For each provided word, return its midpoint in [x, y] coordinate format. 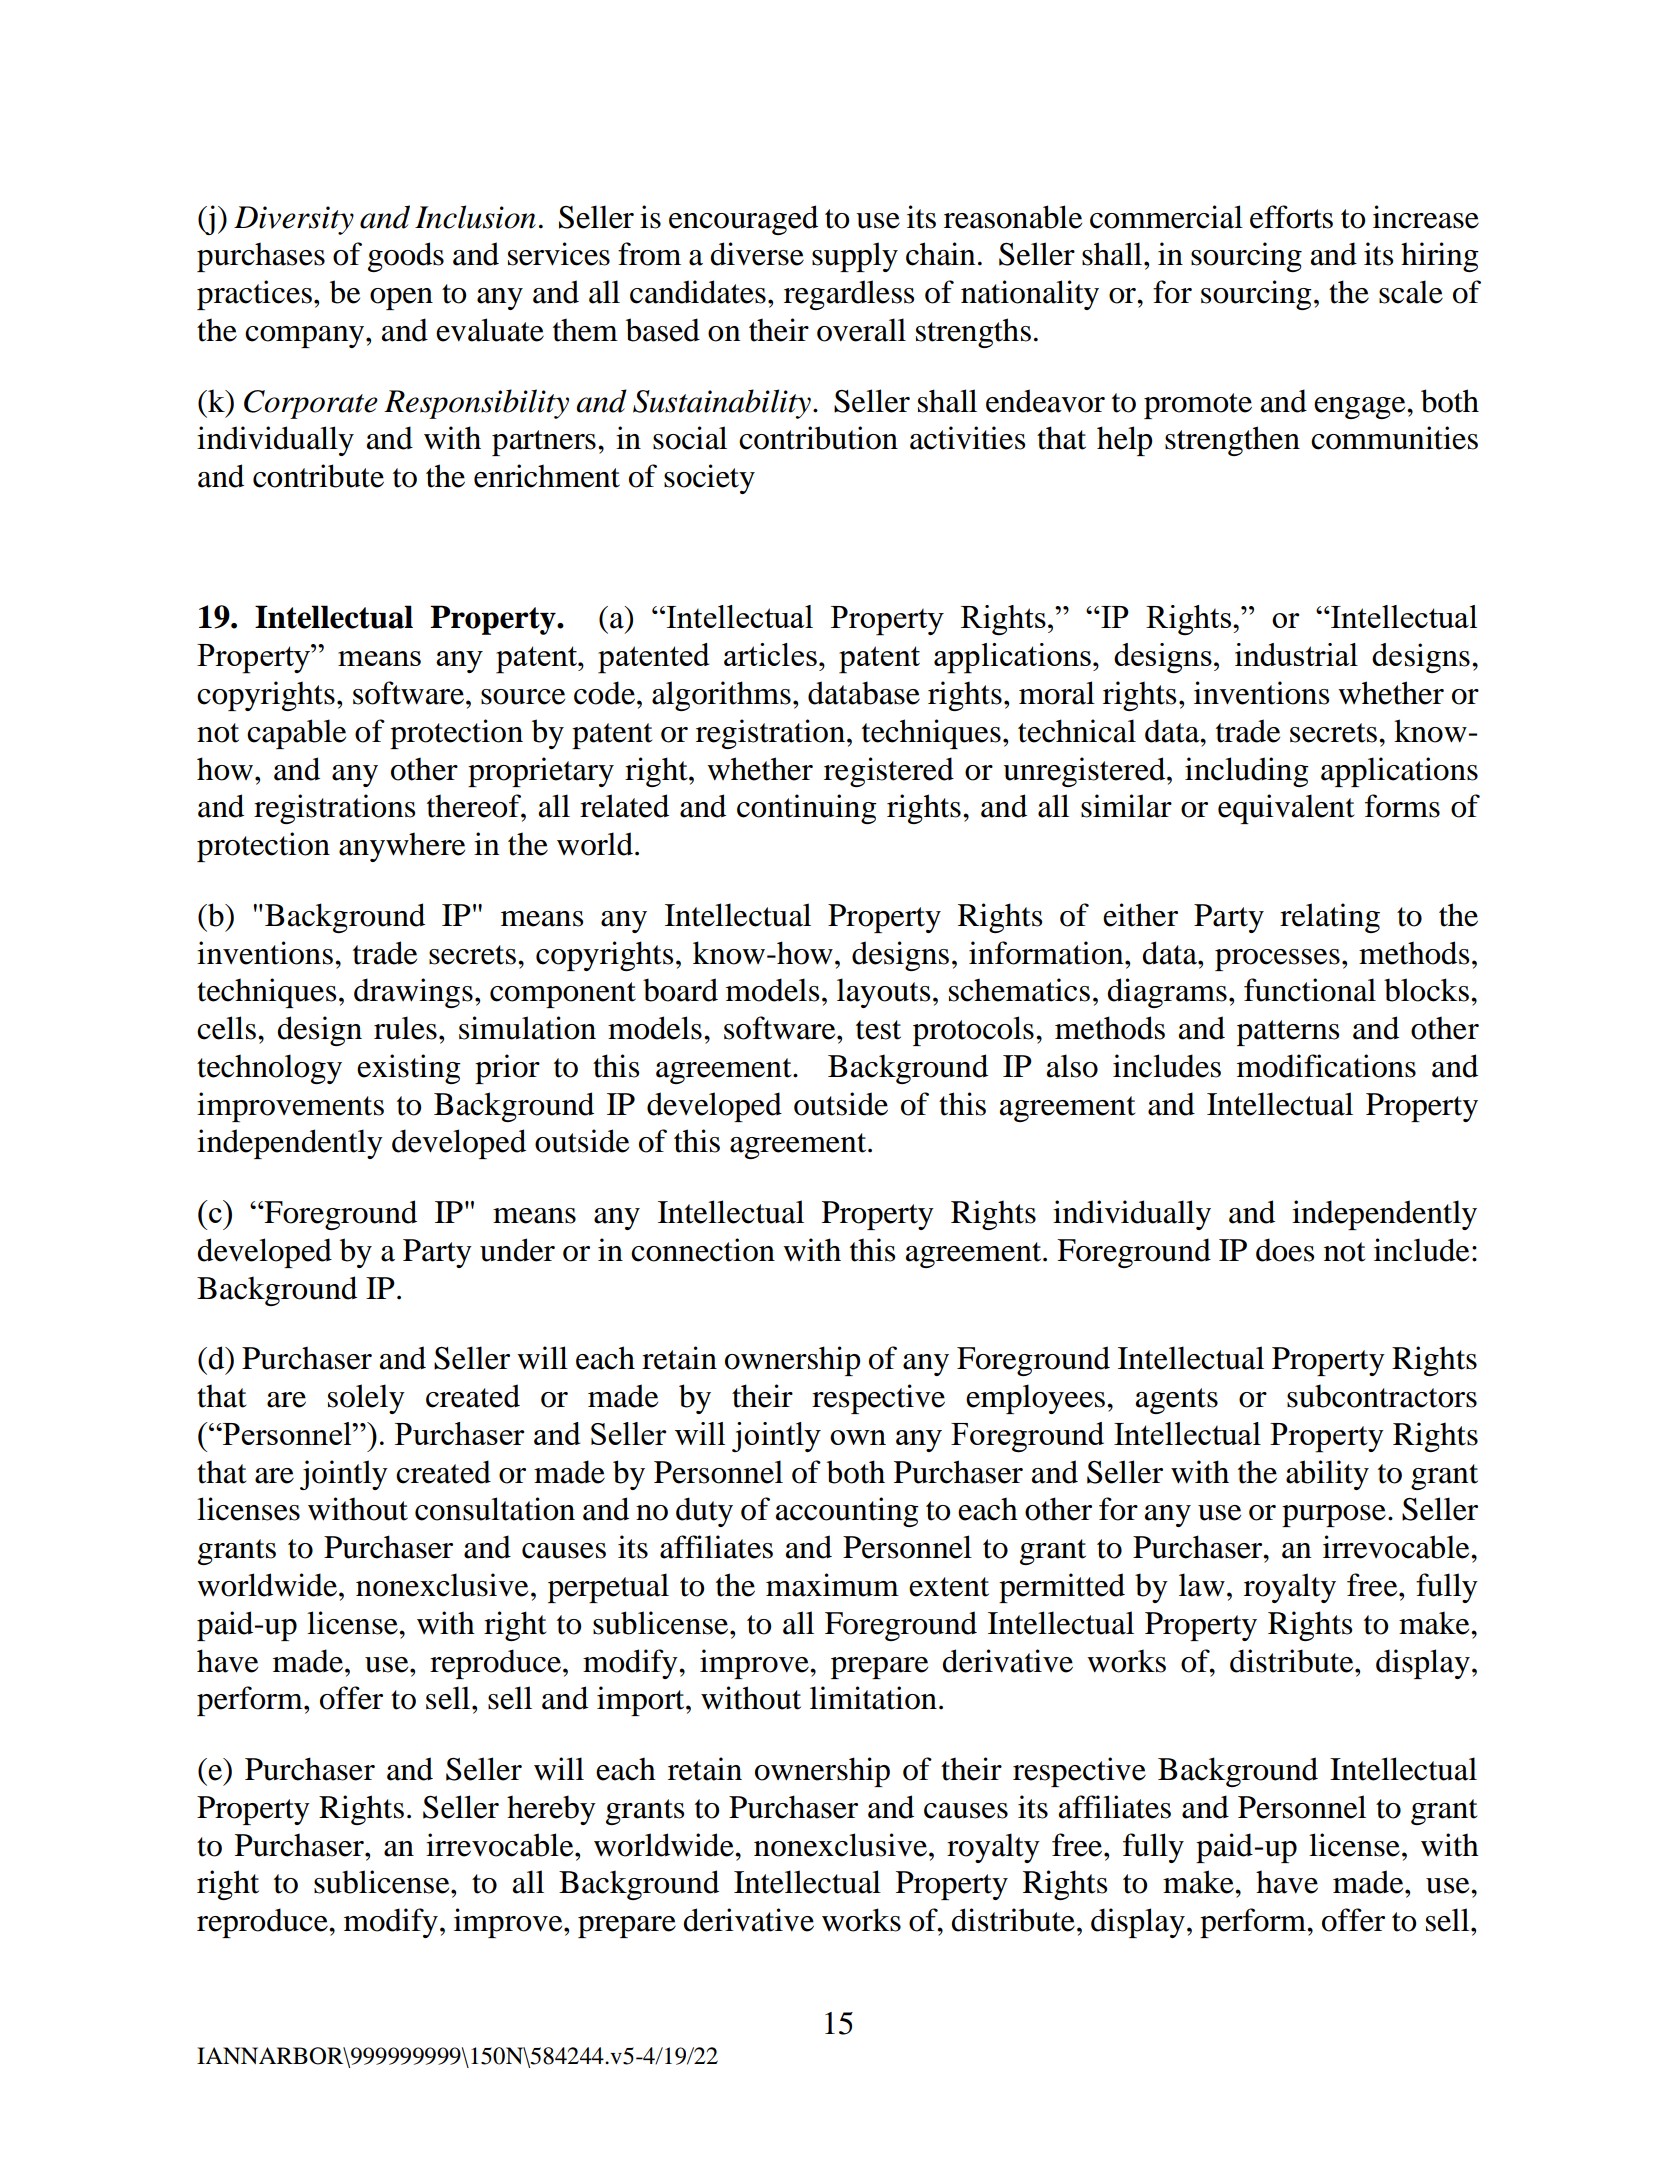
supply [855, 257]
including [1247, 772]
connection [703, 1250]
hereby [551, 1810]
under [517, 1250]
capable [296, 734]
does [1285, 1250]
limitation [873, 1698]
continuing [807, 809]
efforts [1291, 217]
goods [406, 257]
